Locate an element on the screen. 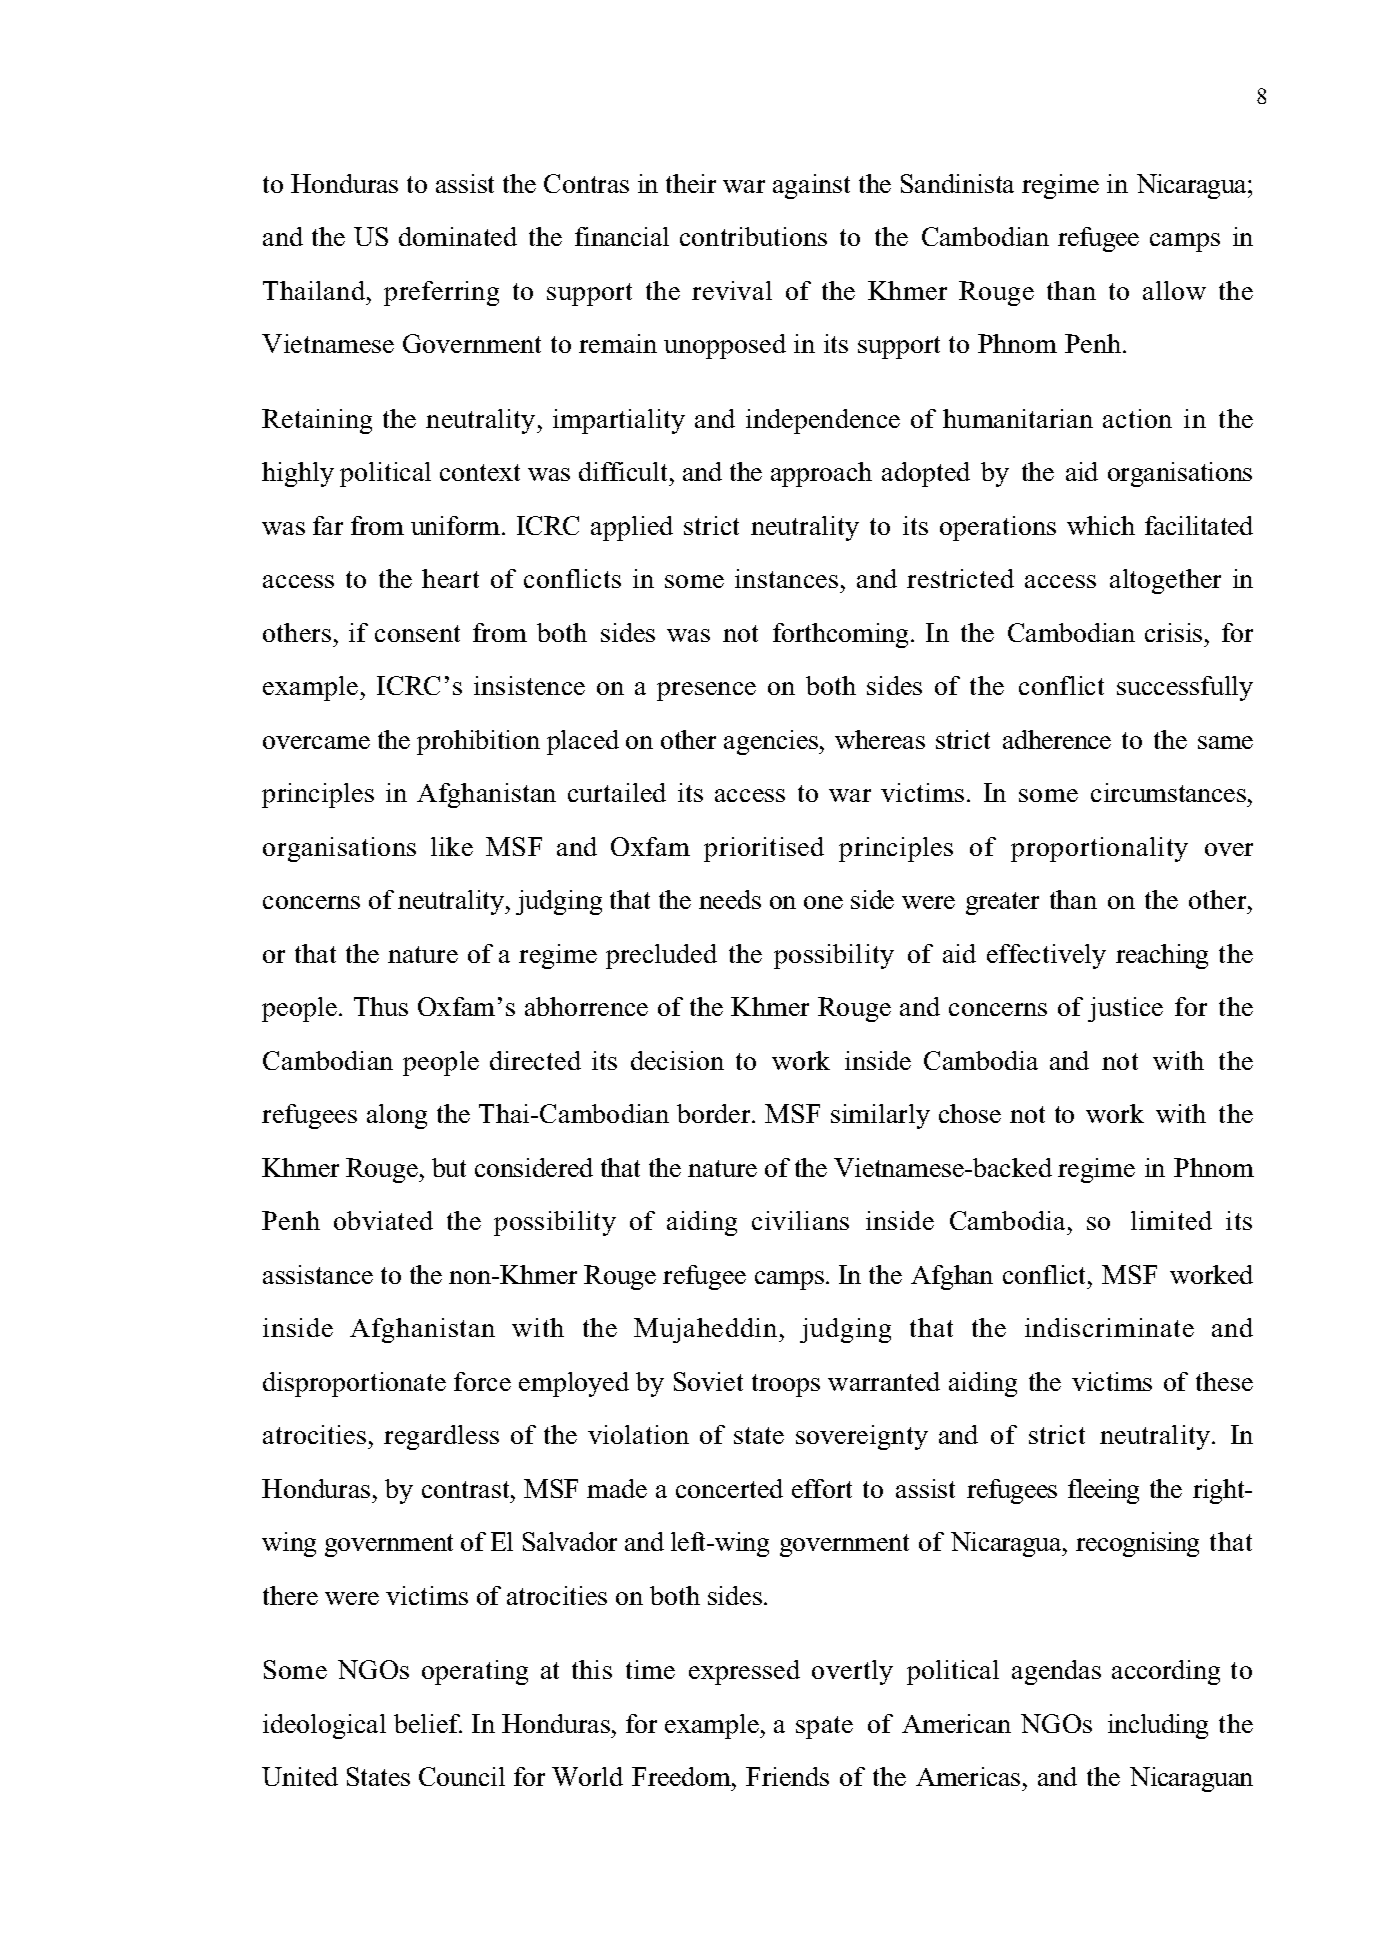  belief is located at coordinates (428, 1723).
